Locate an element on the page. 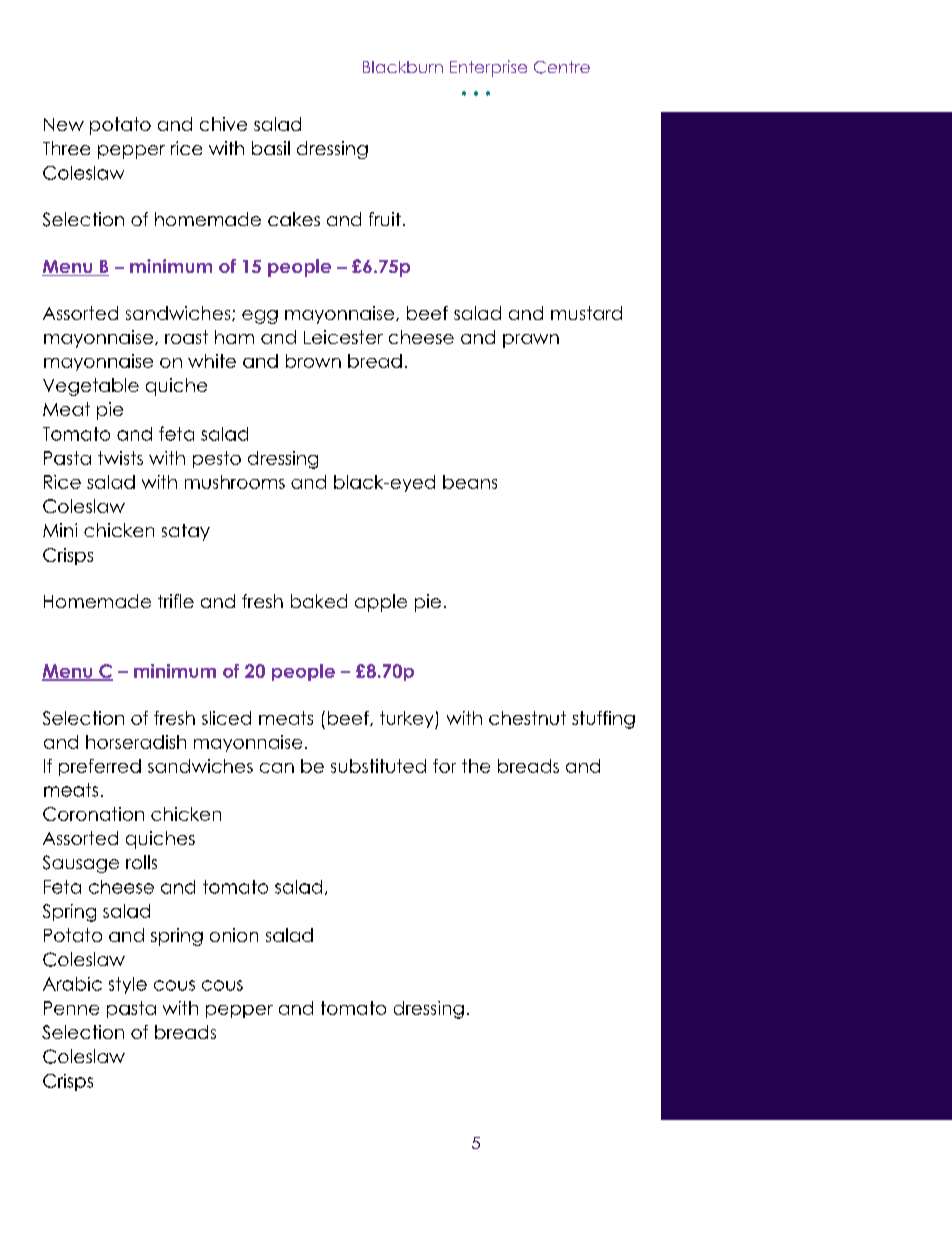 This page has height=1233, width=952. Centre is located at coordinates (562, 67).
